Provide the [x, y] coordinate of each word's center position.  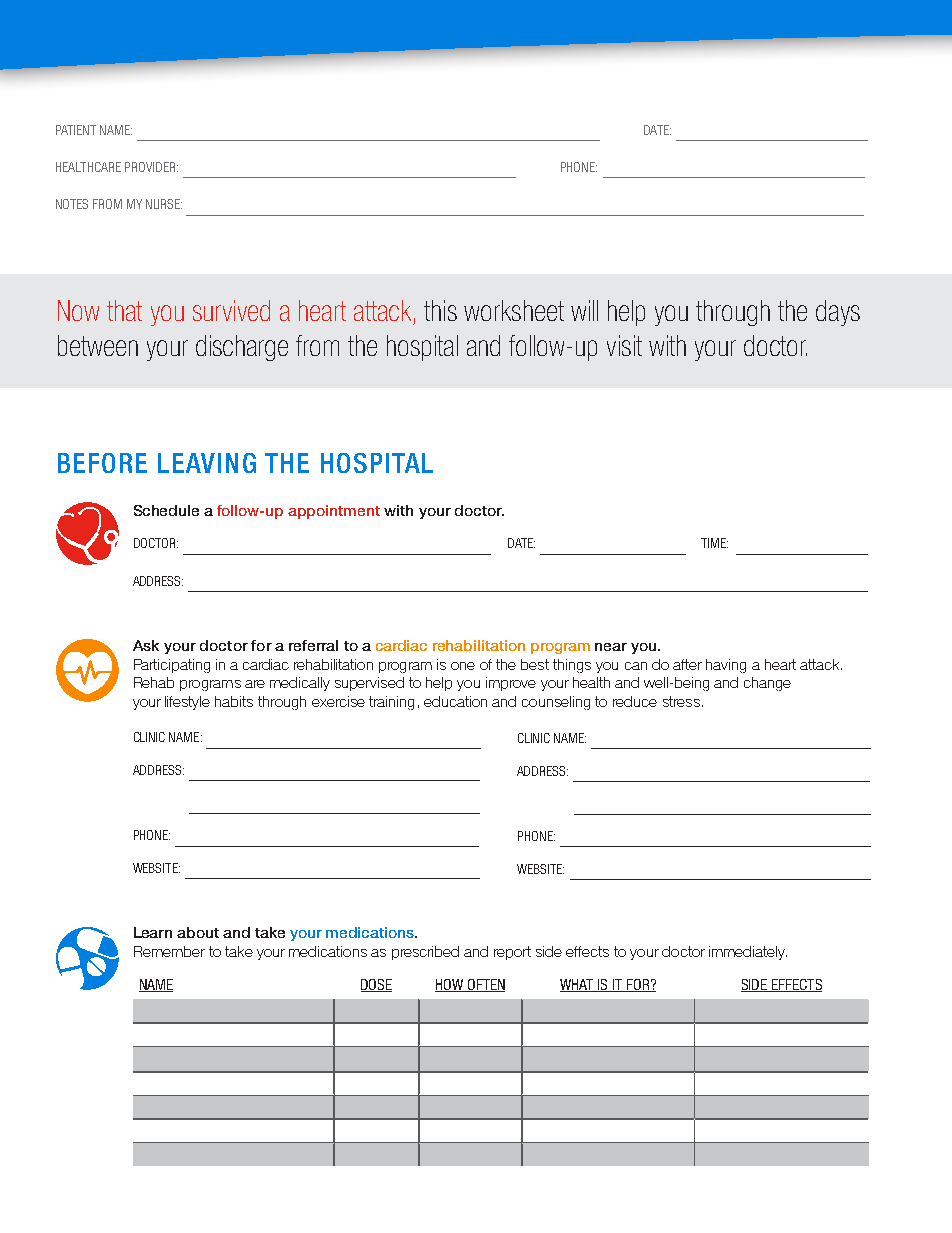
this [440, 310]
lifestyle [187, 703]
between [98, 345]
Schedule [166, 510]
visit [624, 345]
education [455, 701]
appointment [334, 512]
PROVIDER [151, 167]
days [838, 313]
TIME [714, 543]
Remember [169, 951]
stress [681, 701]
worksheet [514, 310]
